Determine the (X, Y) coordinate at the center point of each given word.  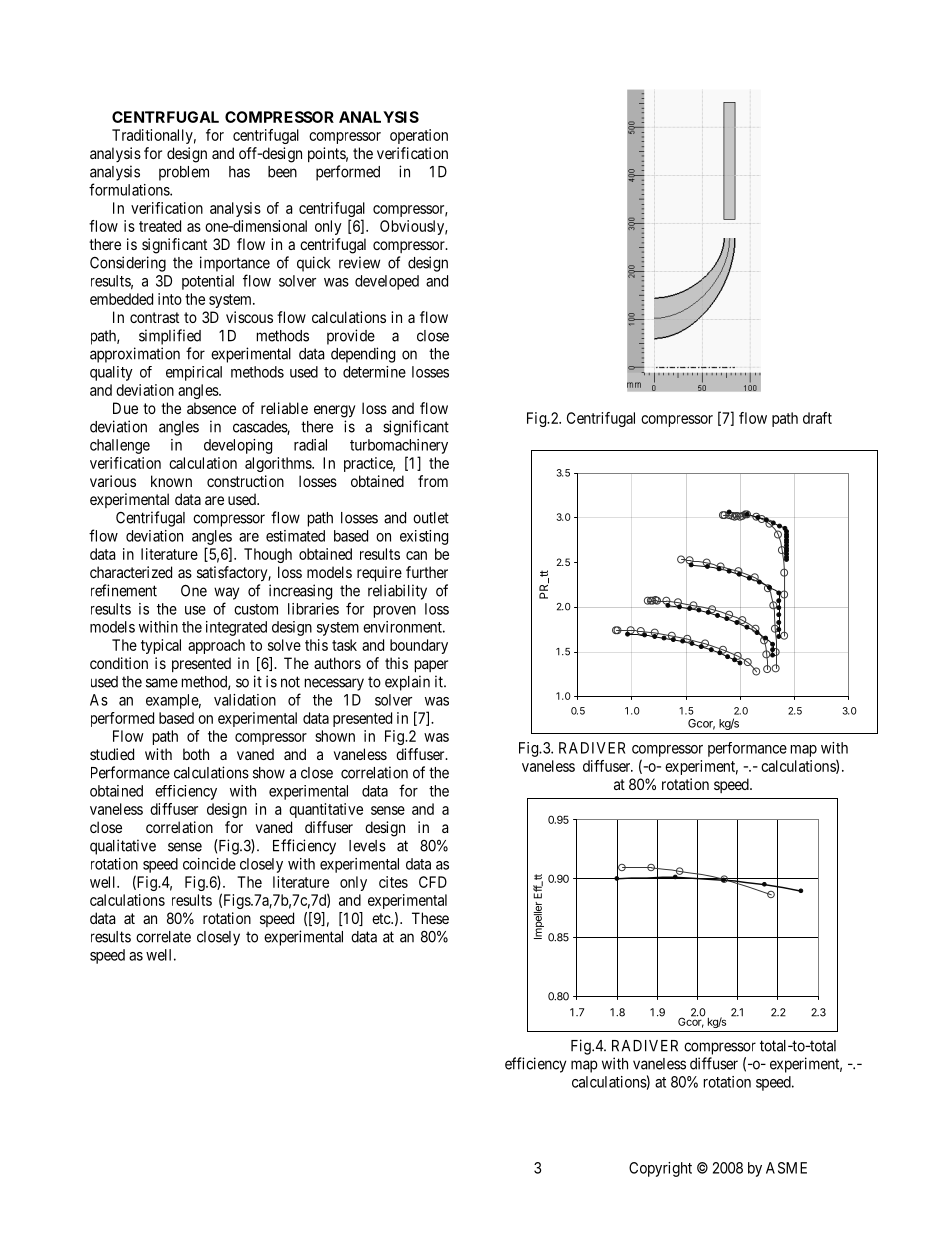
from (433, 481)
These (430, 918)
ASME (786, 1168)
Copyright (660, 1169)
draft (817, 418)
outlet (431, 518)
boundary (419, 646)
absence (211, 408)
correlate (163, 937)
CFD (433, 882)
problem (184, 173)
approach (216, 646)
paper (431, 666)
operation (419, 136)
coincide (209, 864)
